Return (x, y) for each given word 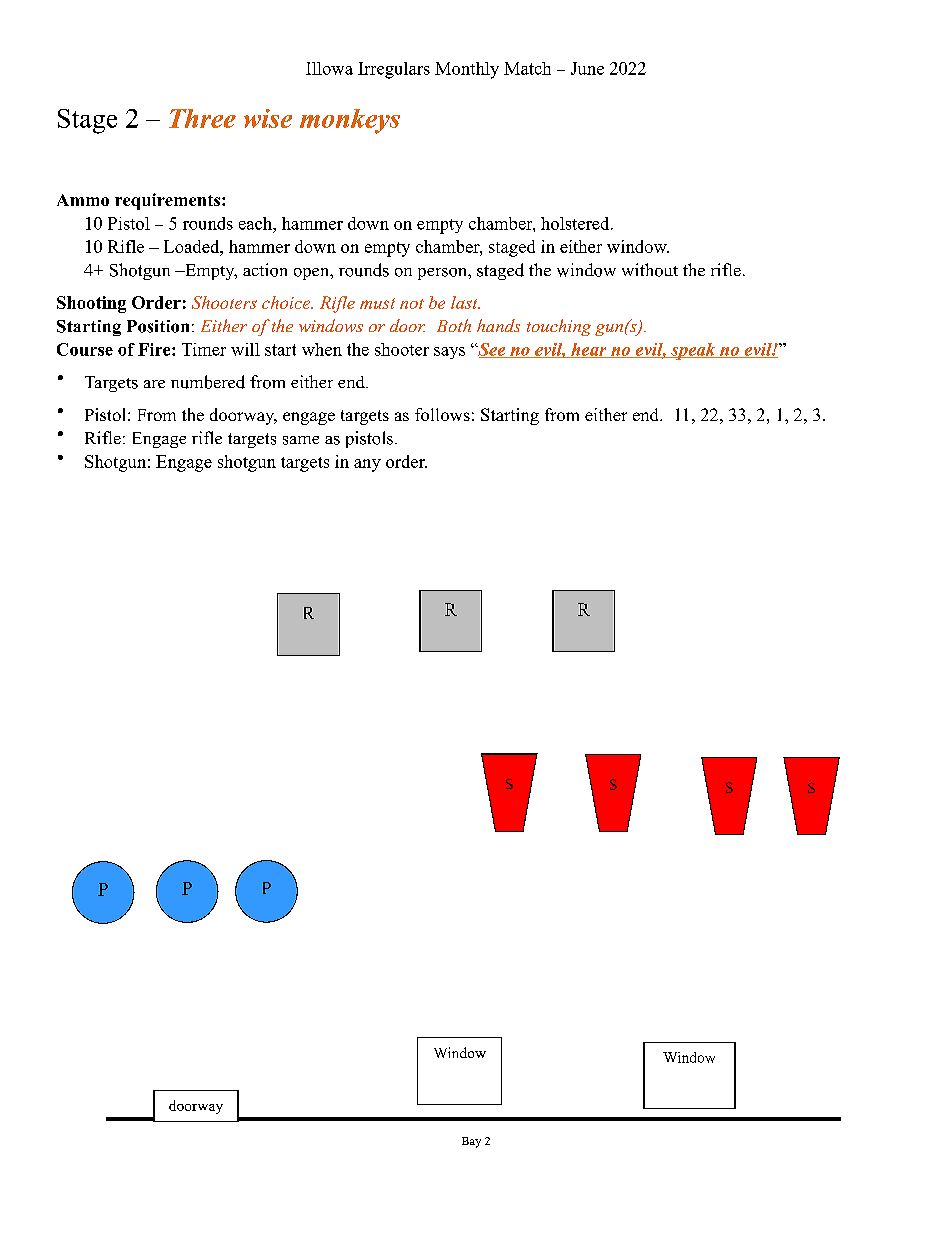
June (587, 68)
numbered (208, 382)
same (301, 440)
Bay (471, 1142)
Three (202, 118)
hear (589, 350)
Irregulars (394, 70)
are (154, 384)
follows (442, 414)
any (367, 465)
